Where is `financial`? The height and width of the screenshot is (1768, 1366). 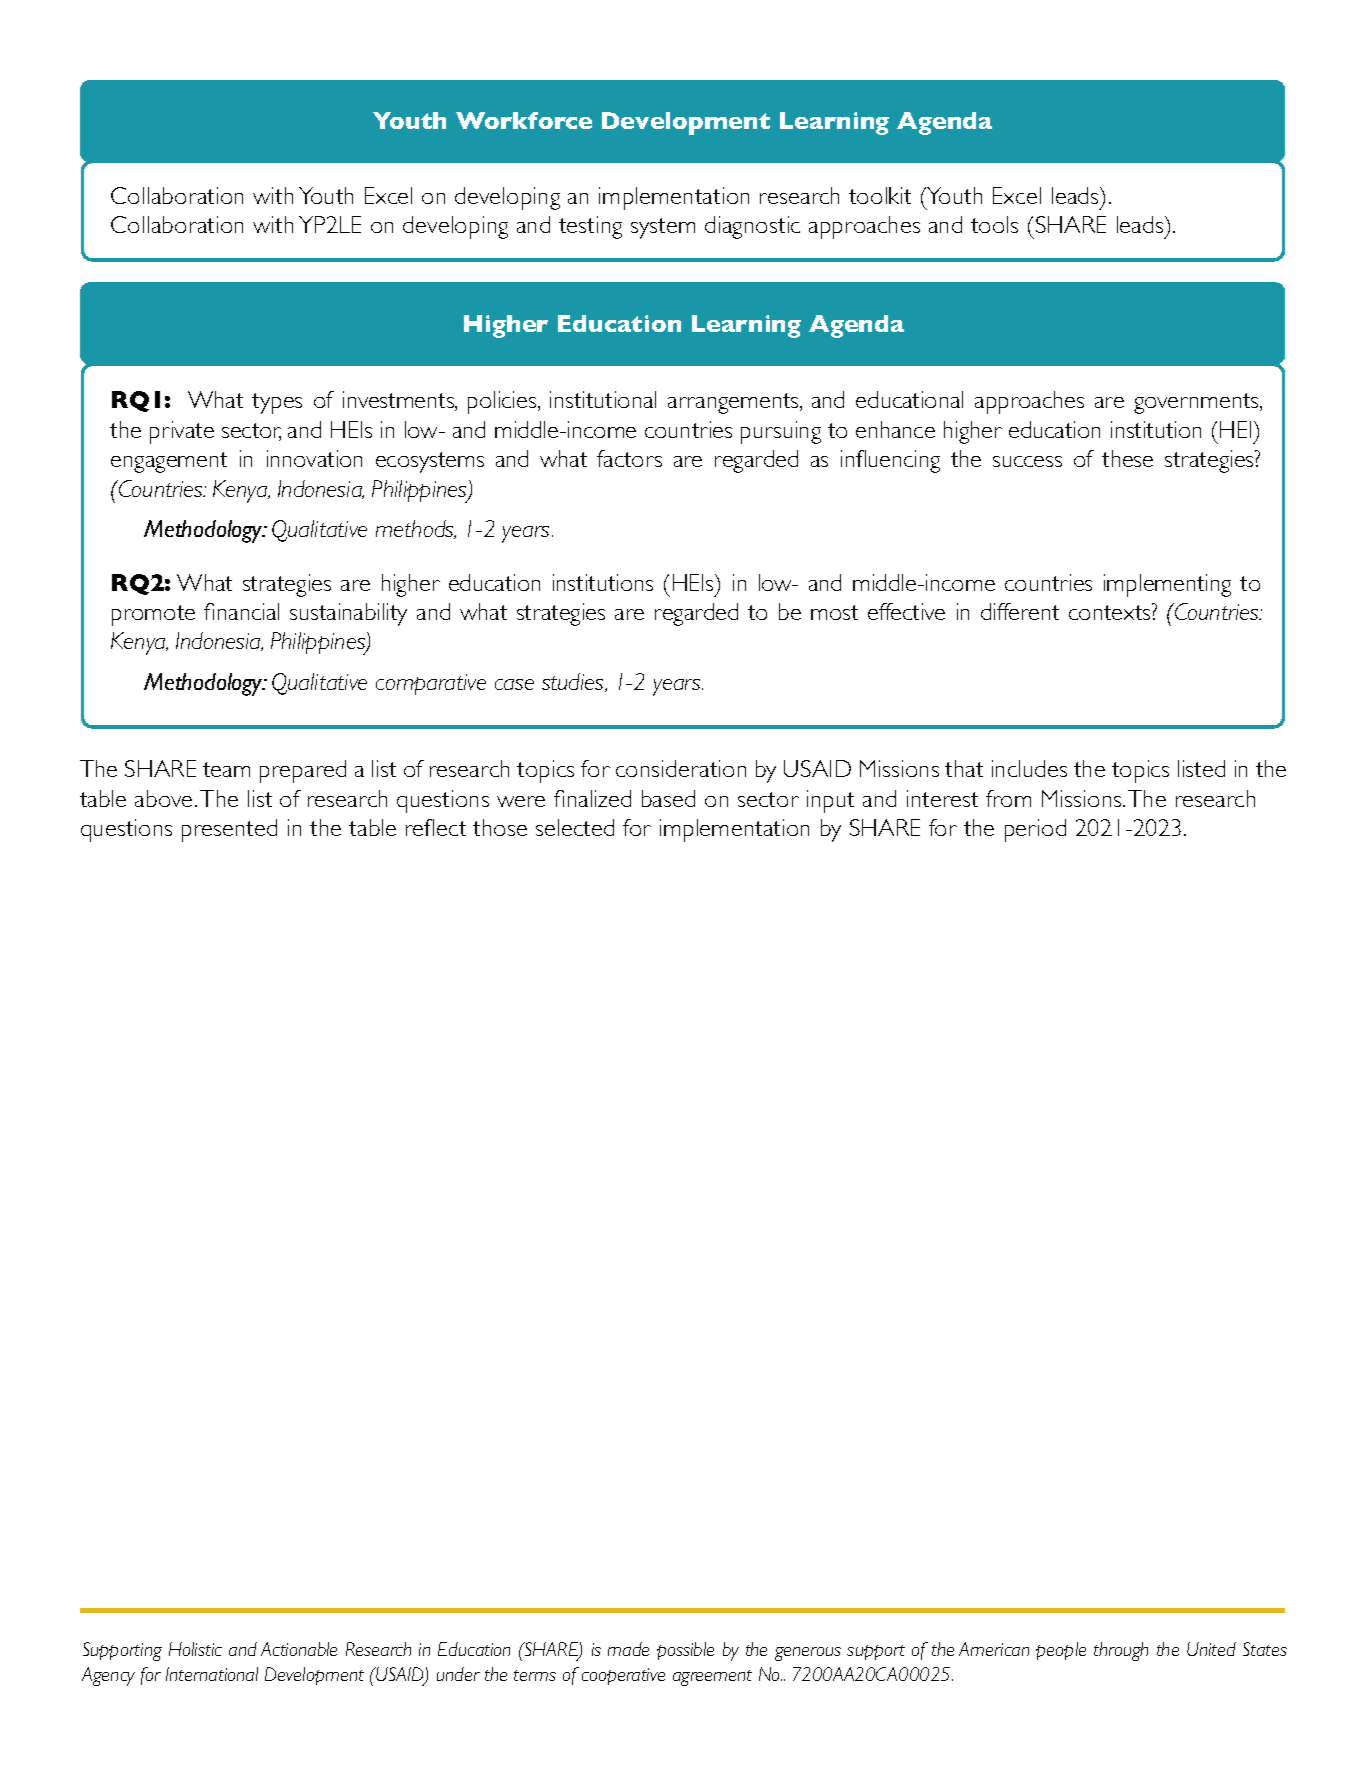
financial is located at coordinates (241, 611).
